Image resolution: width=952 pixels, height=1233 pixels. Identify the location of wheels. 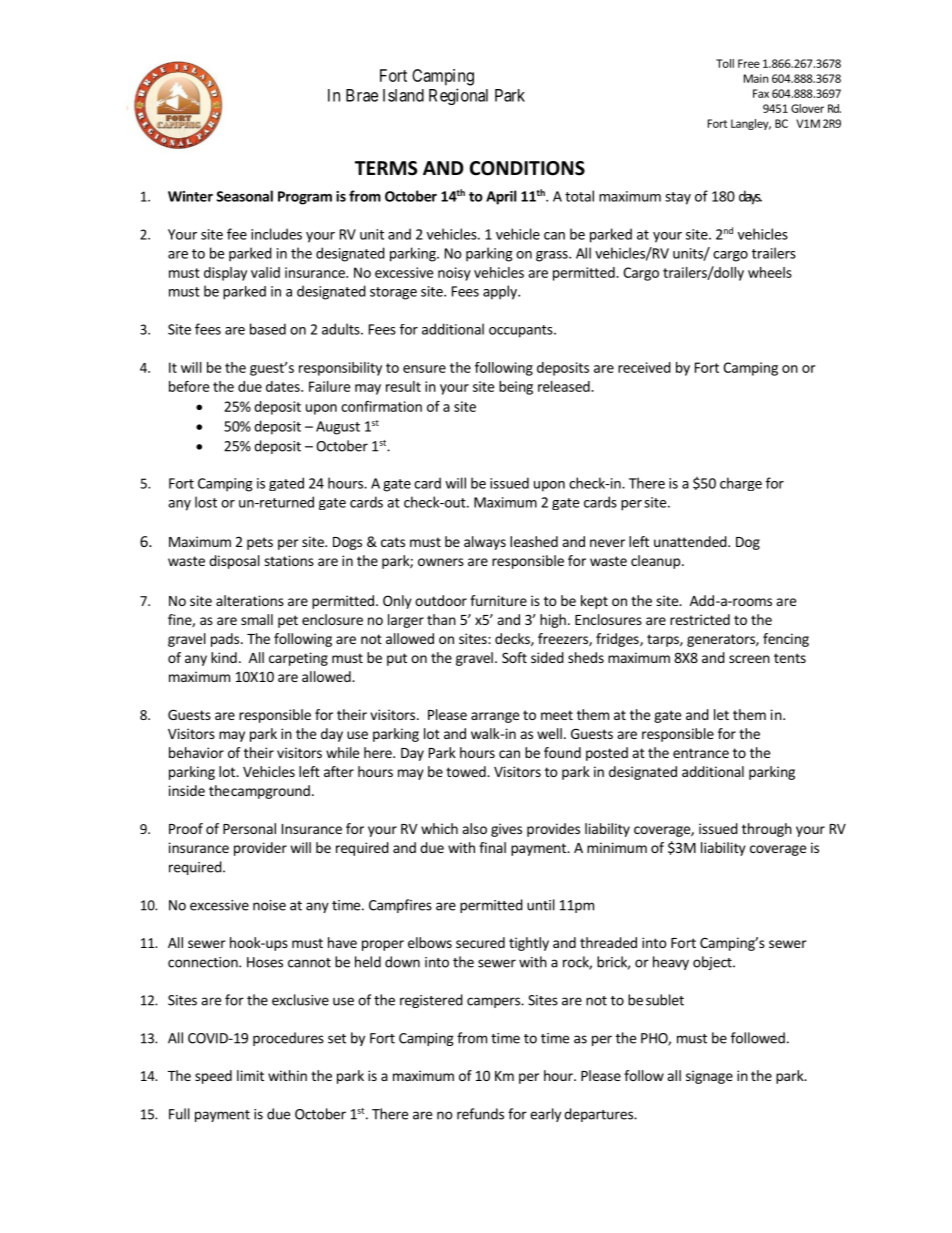
(770, 272).
